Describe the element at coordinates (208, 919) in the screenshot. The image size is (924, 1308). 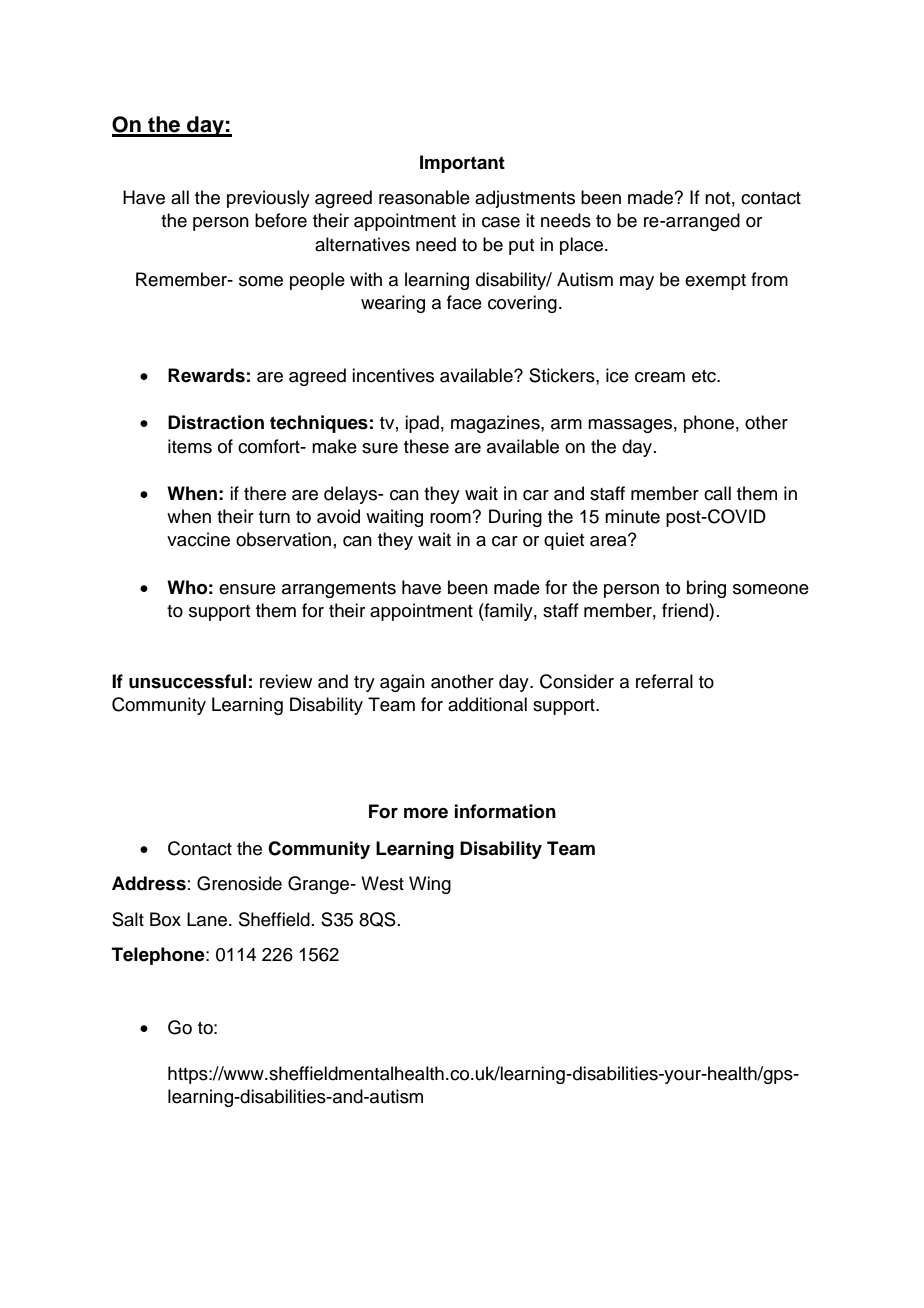
I see `Lane` at that location.
